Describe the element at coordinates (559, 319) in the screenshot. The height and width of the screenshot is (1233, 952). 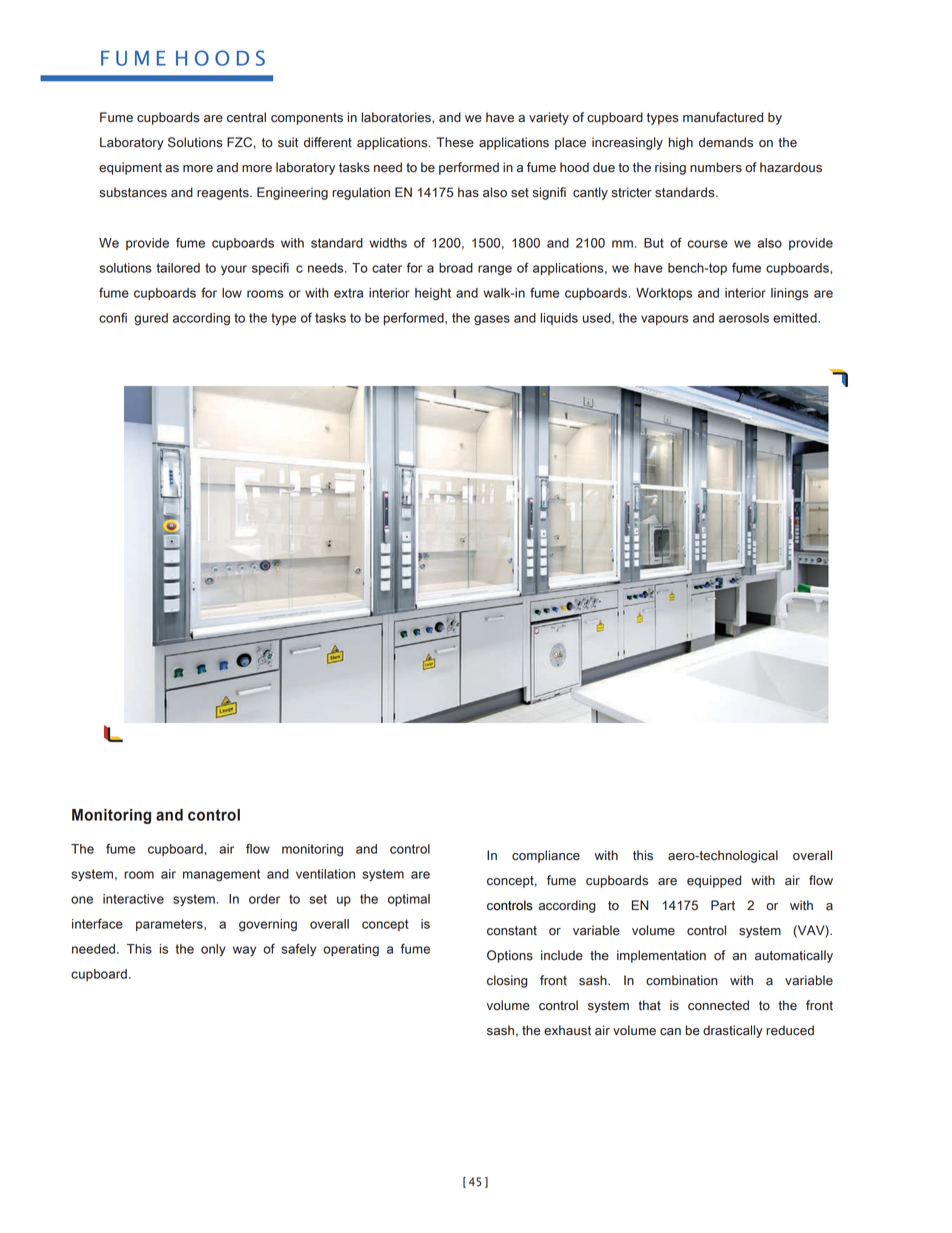
I see `liquids` at that location.
